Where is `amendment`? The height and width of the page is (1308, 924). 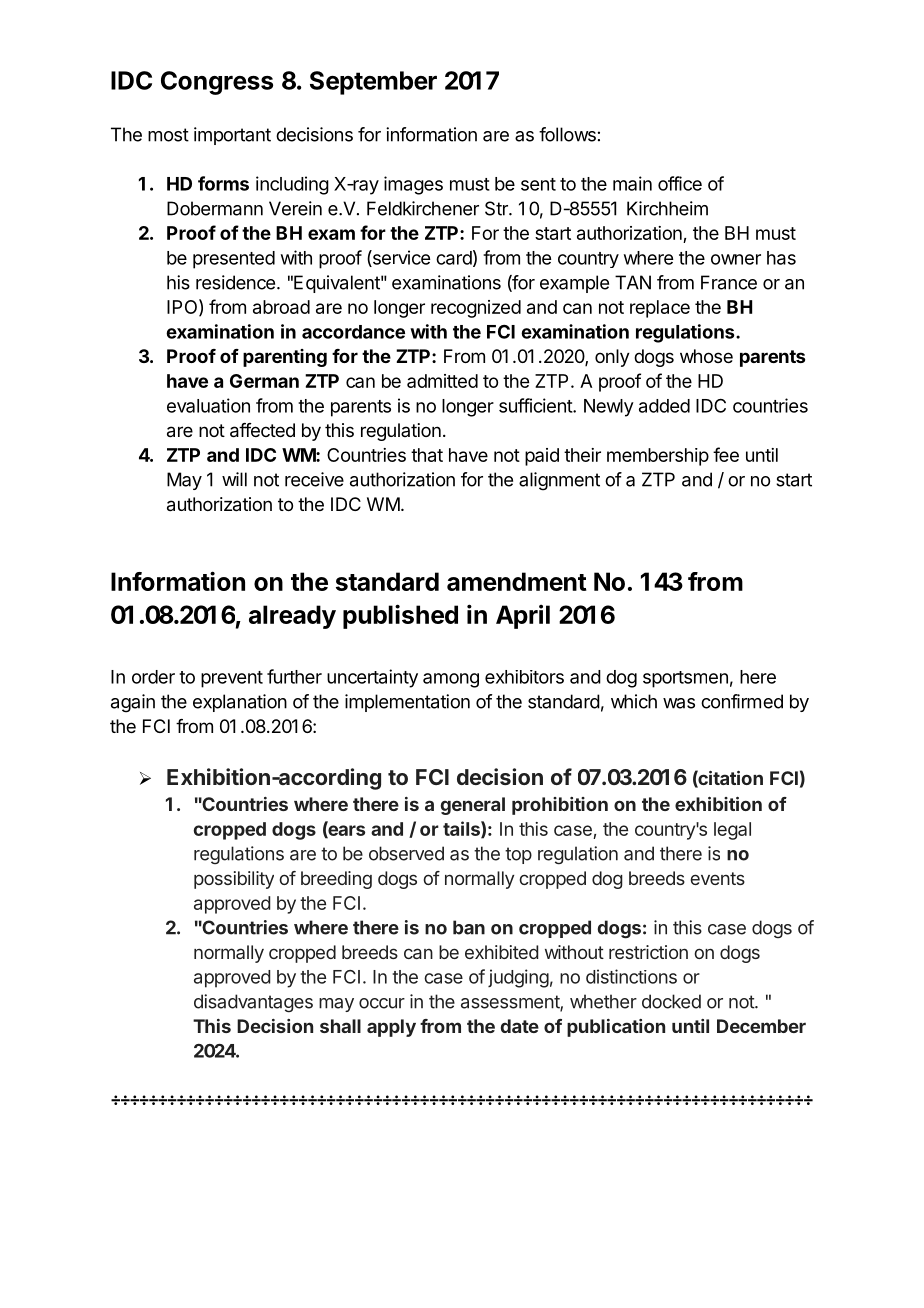
amendment is located at coordinates (517, 581).
